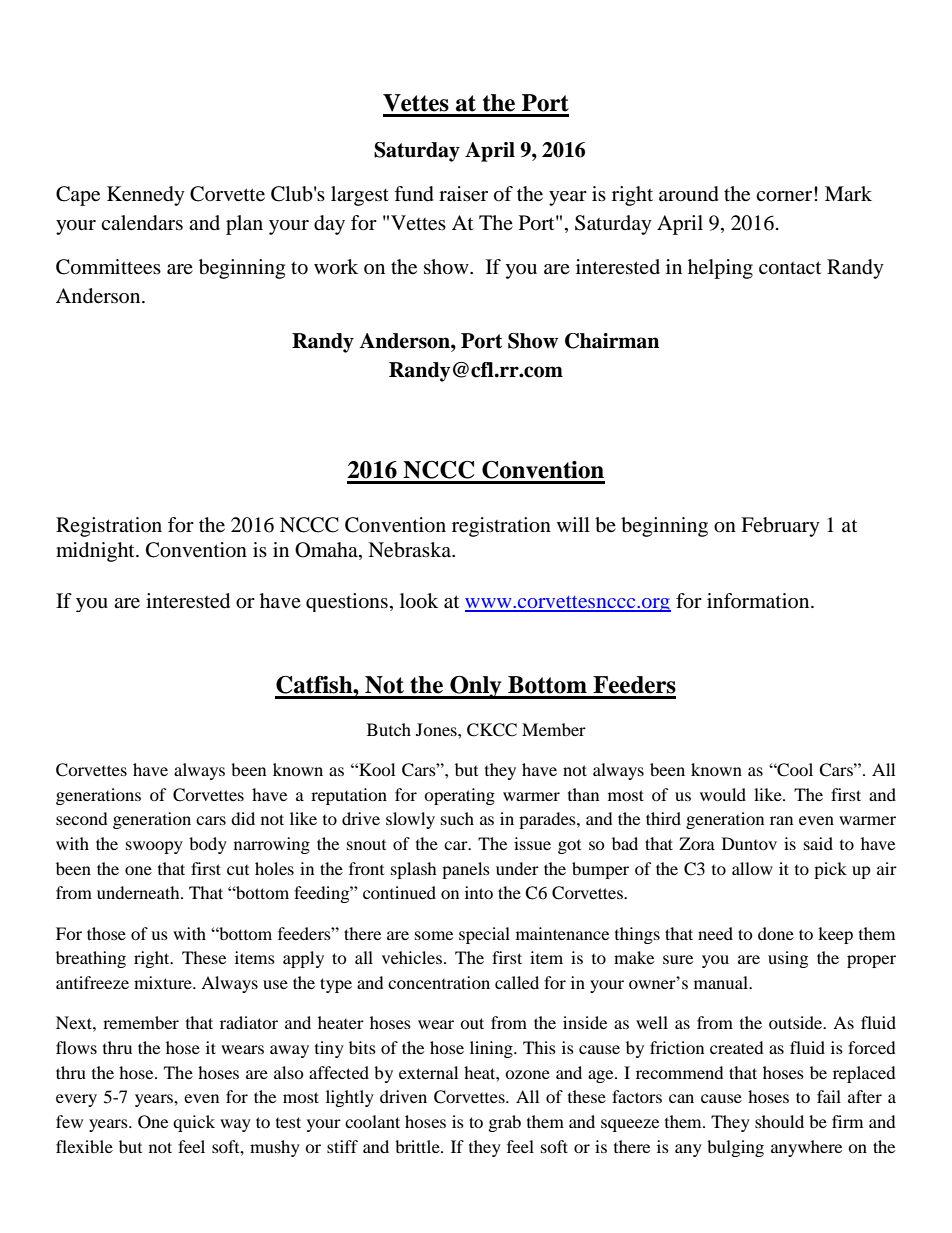 The image size is (952, 1233). I want to click on such, so click(457, 818).
